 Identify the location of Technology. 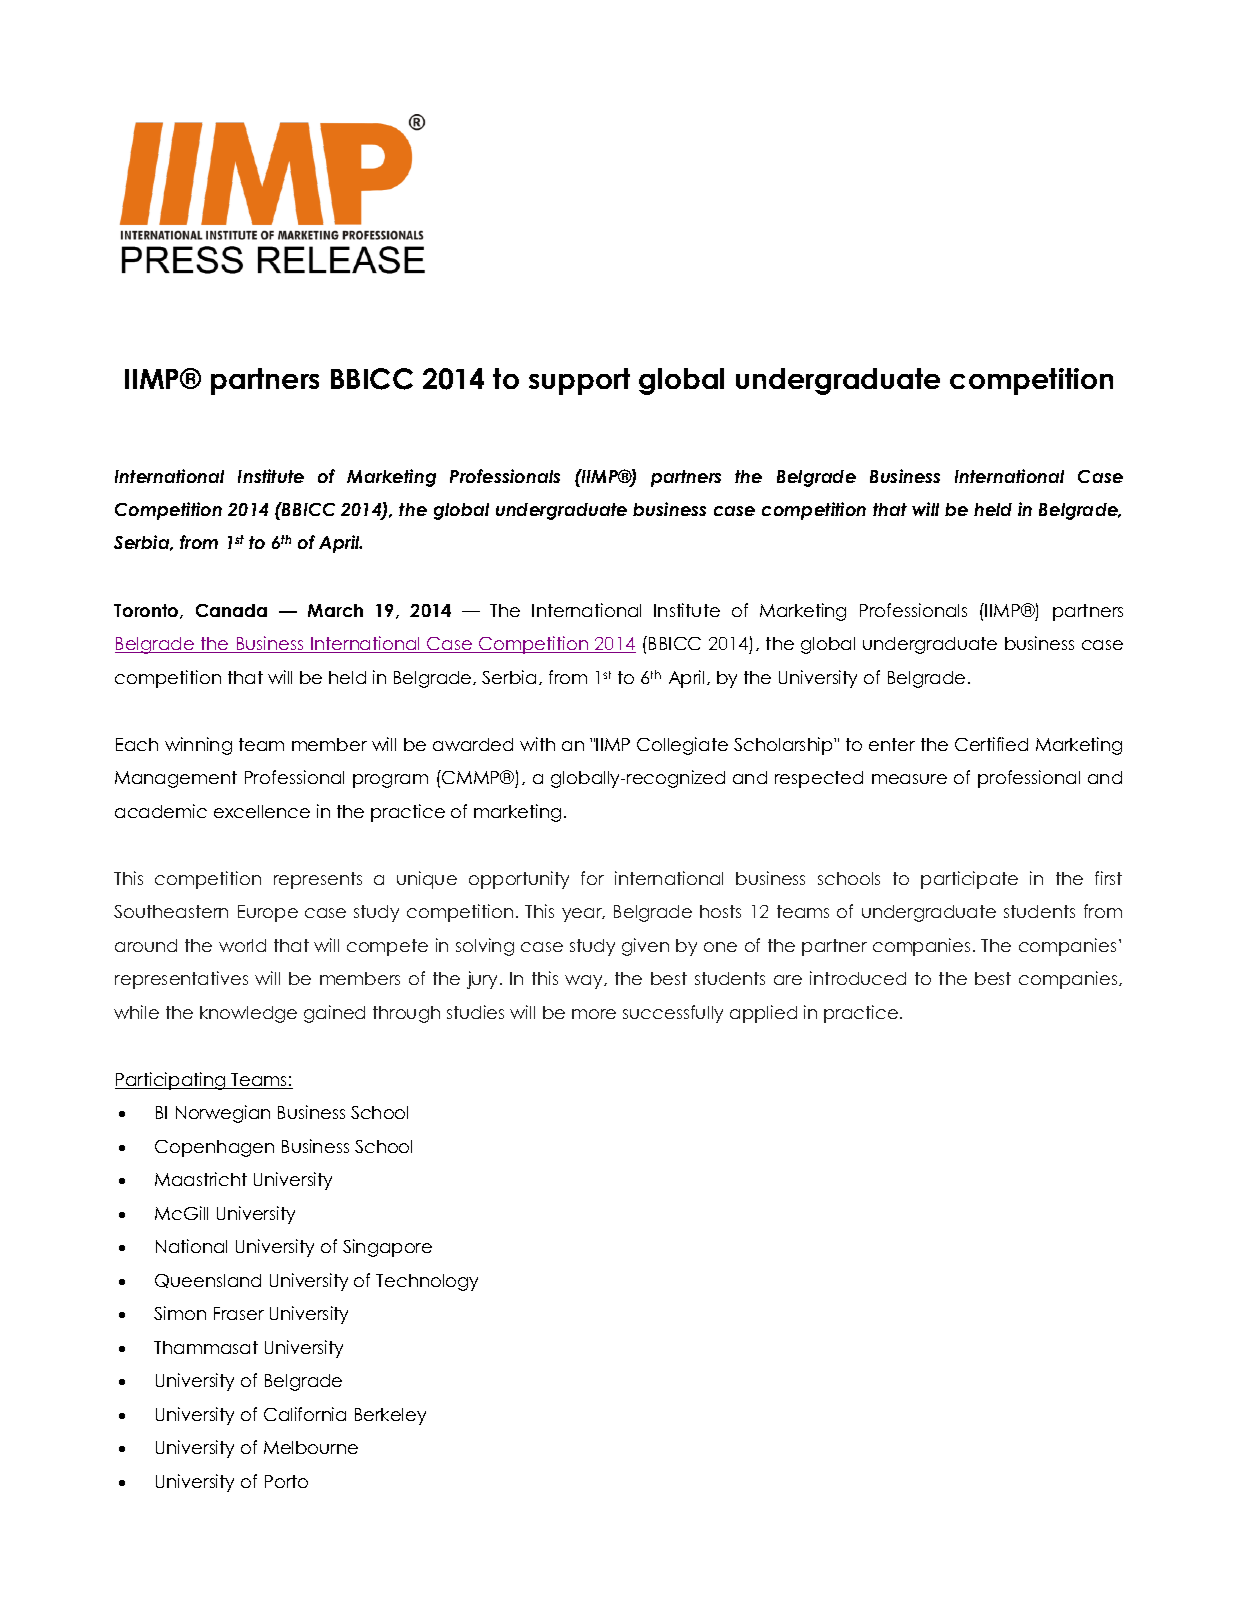
(427, 1282).
